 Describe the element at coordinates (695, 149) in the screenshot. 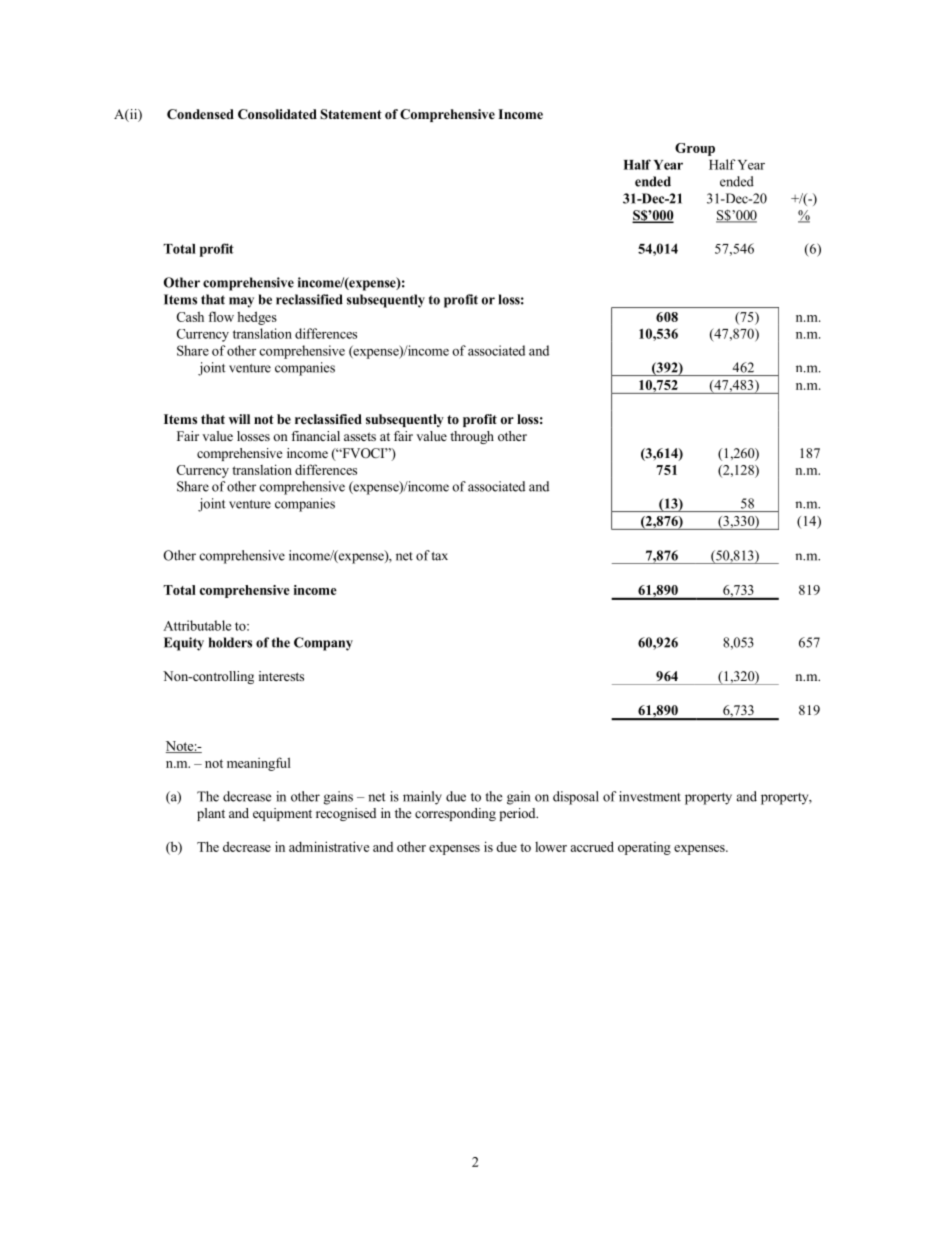

I see `Group` at that location.
